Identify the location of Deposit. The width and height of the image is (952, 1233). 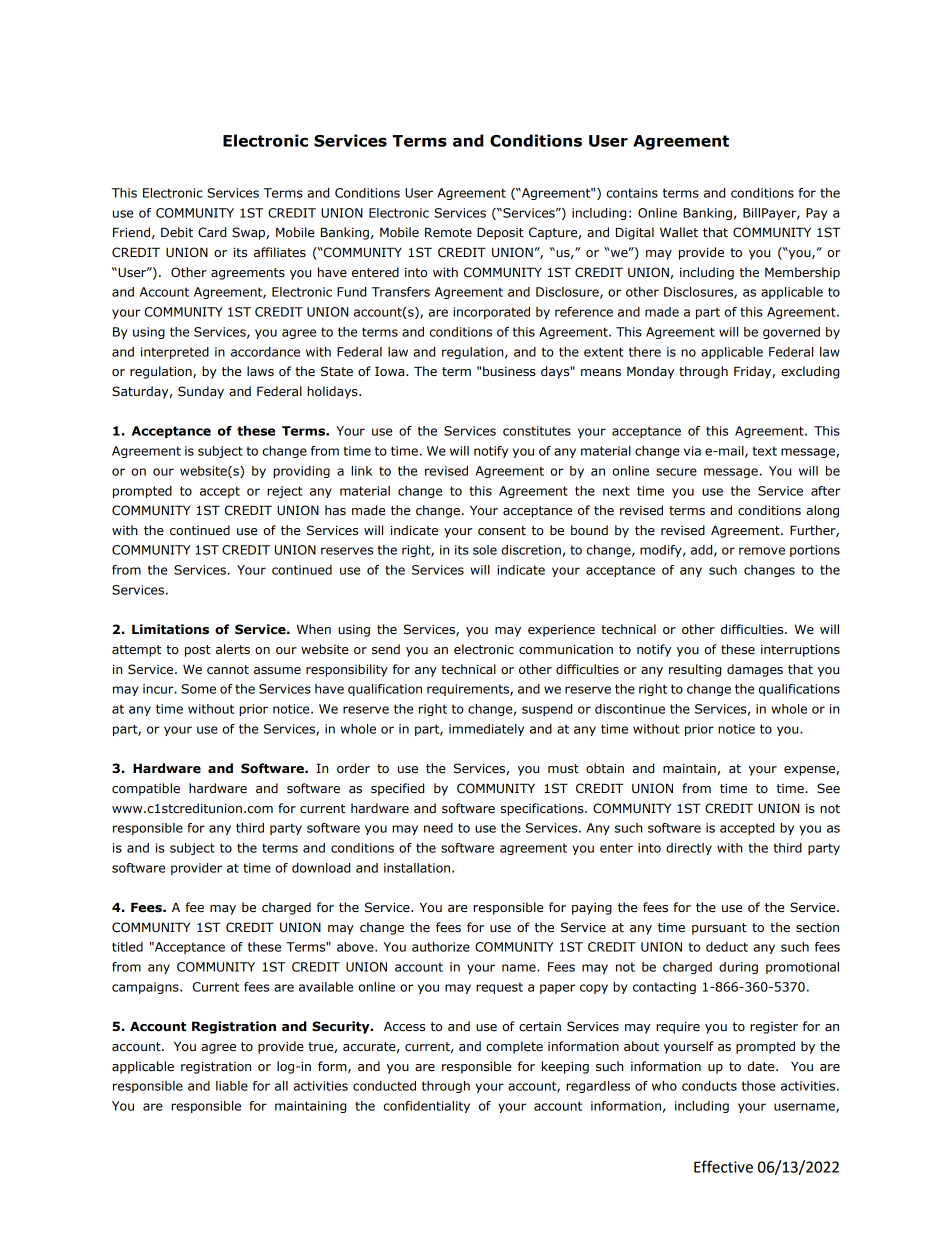
(500, 233).
